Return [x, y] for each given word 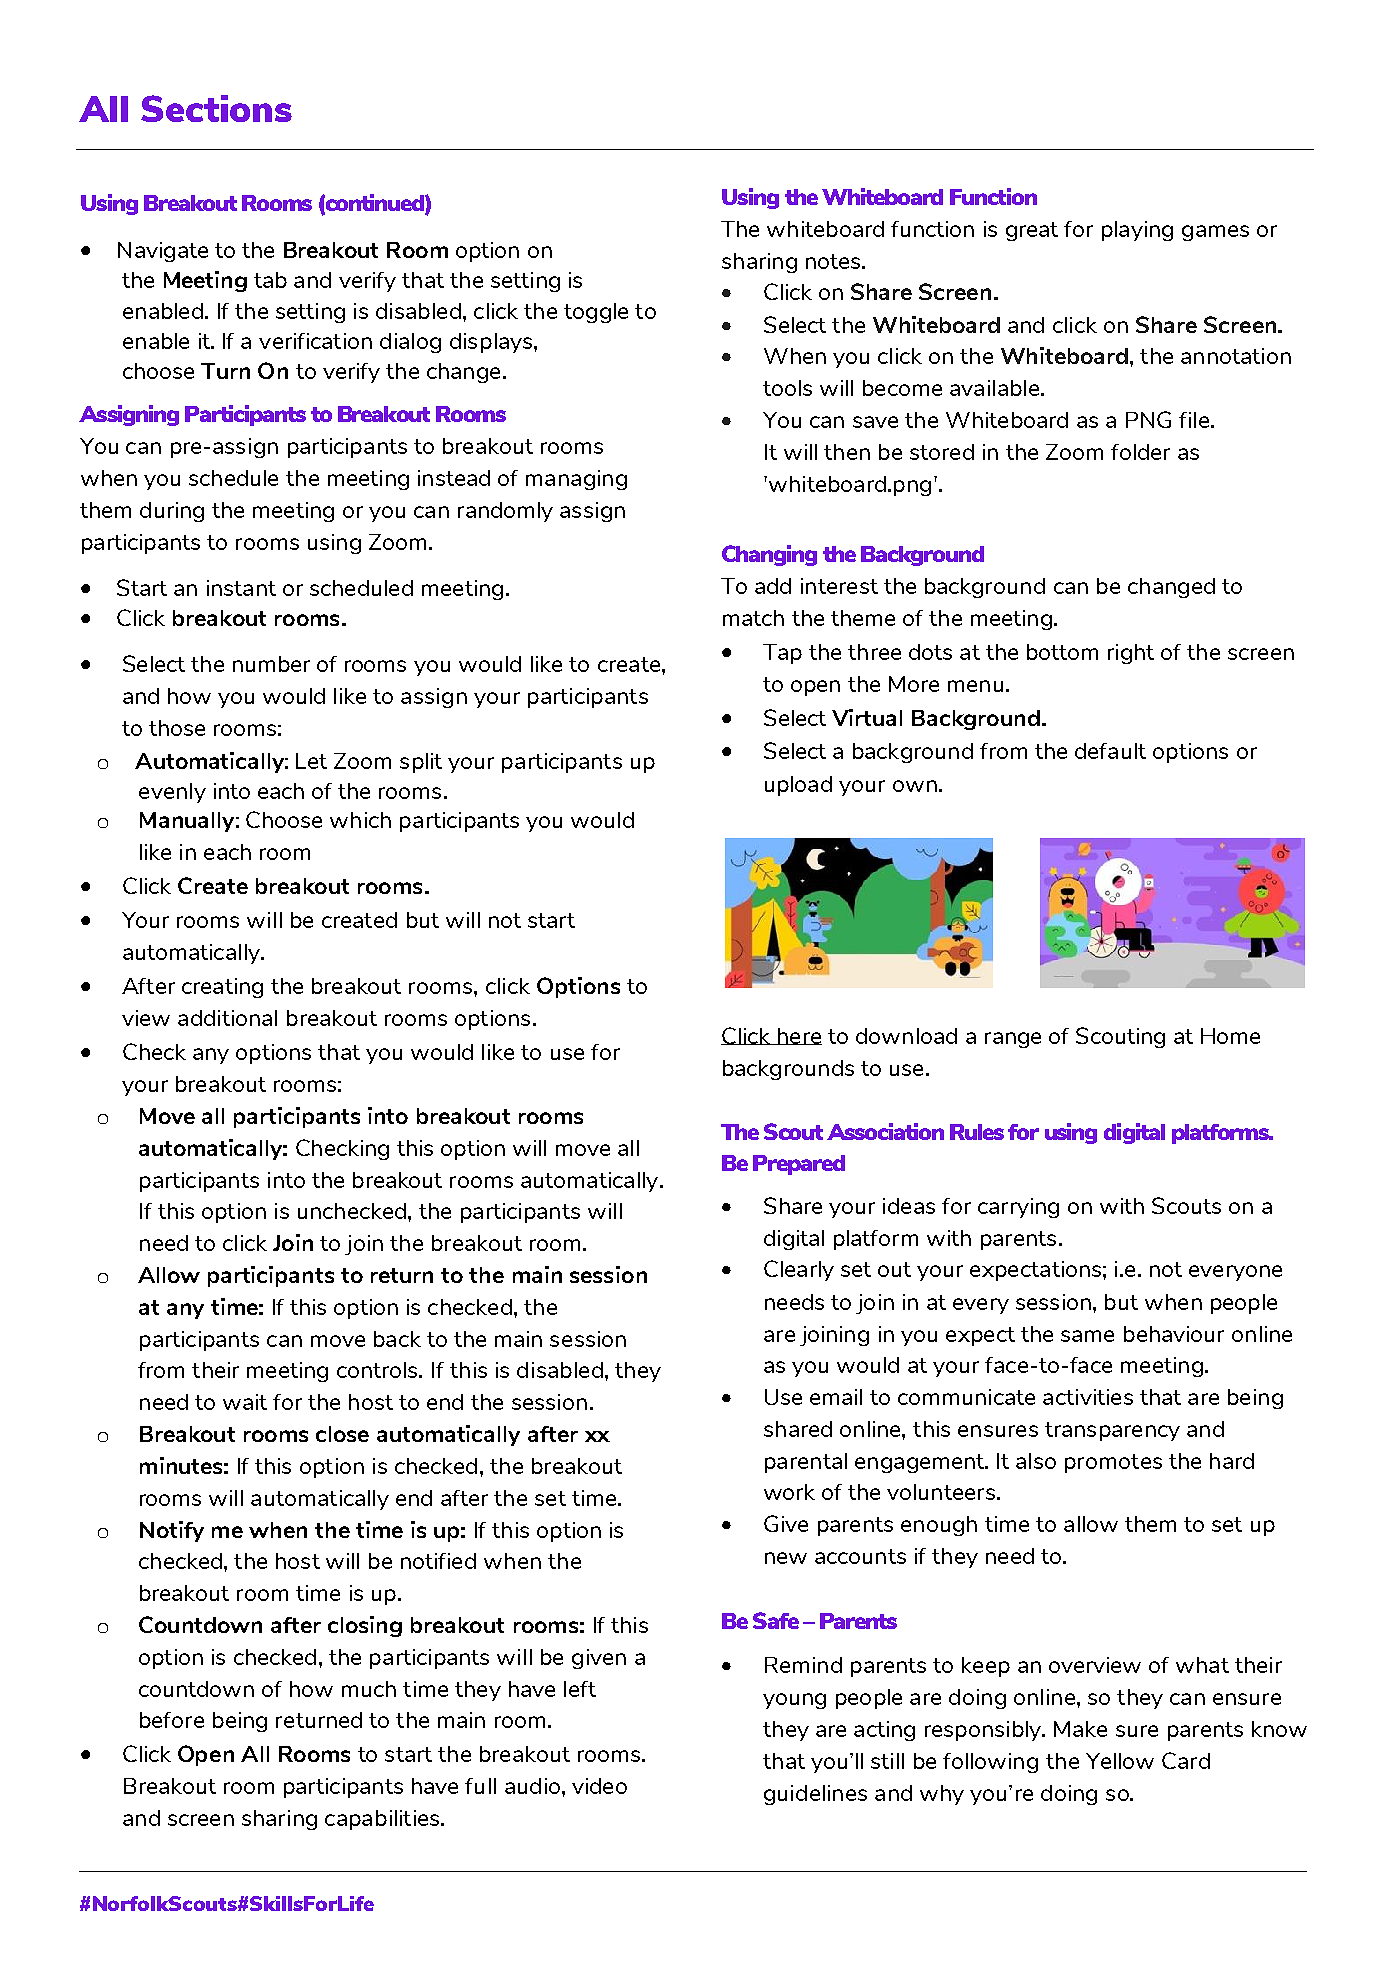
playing [1137, 231]
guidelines [815, 1795]
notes [834, 261]
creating [222, 988]
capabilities [383, 1820]
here [798, 1036]
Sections [216, 108]
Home [1230, 1036]
